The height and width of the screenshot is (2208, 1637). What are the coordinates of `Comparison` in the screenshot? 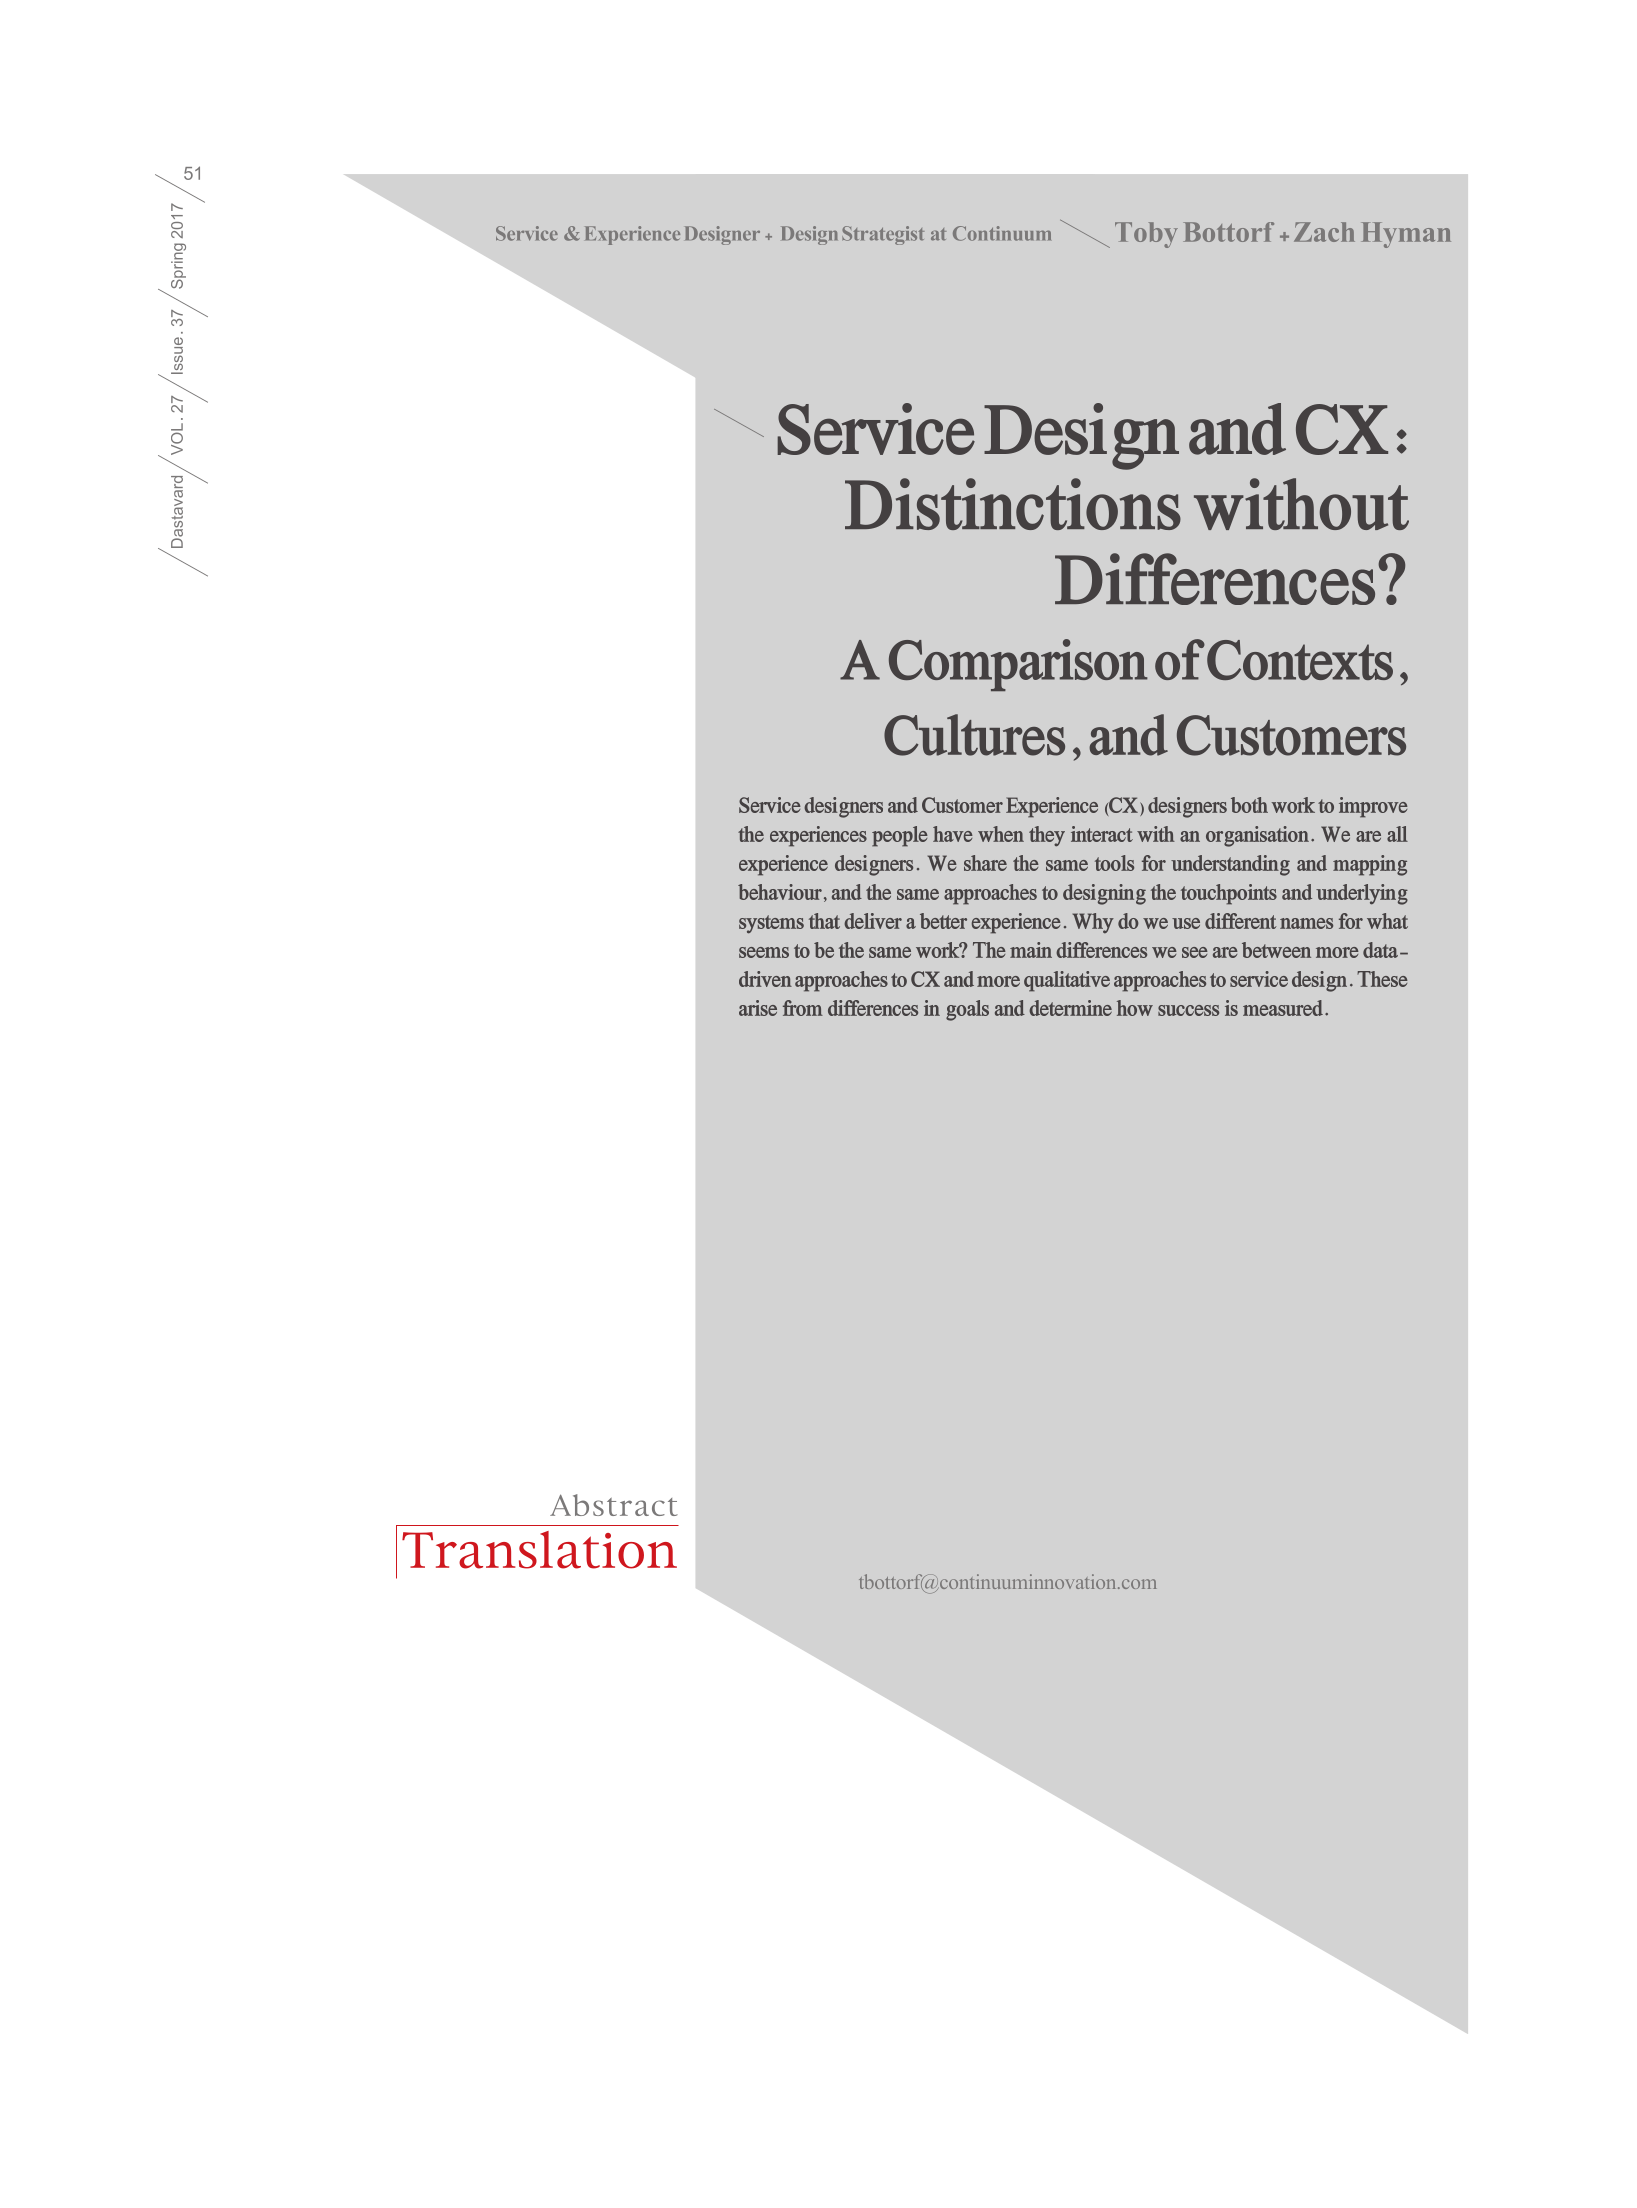 It's located at (1018, 665).
